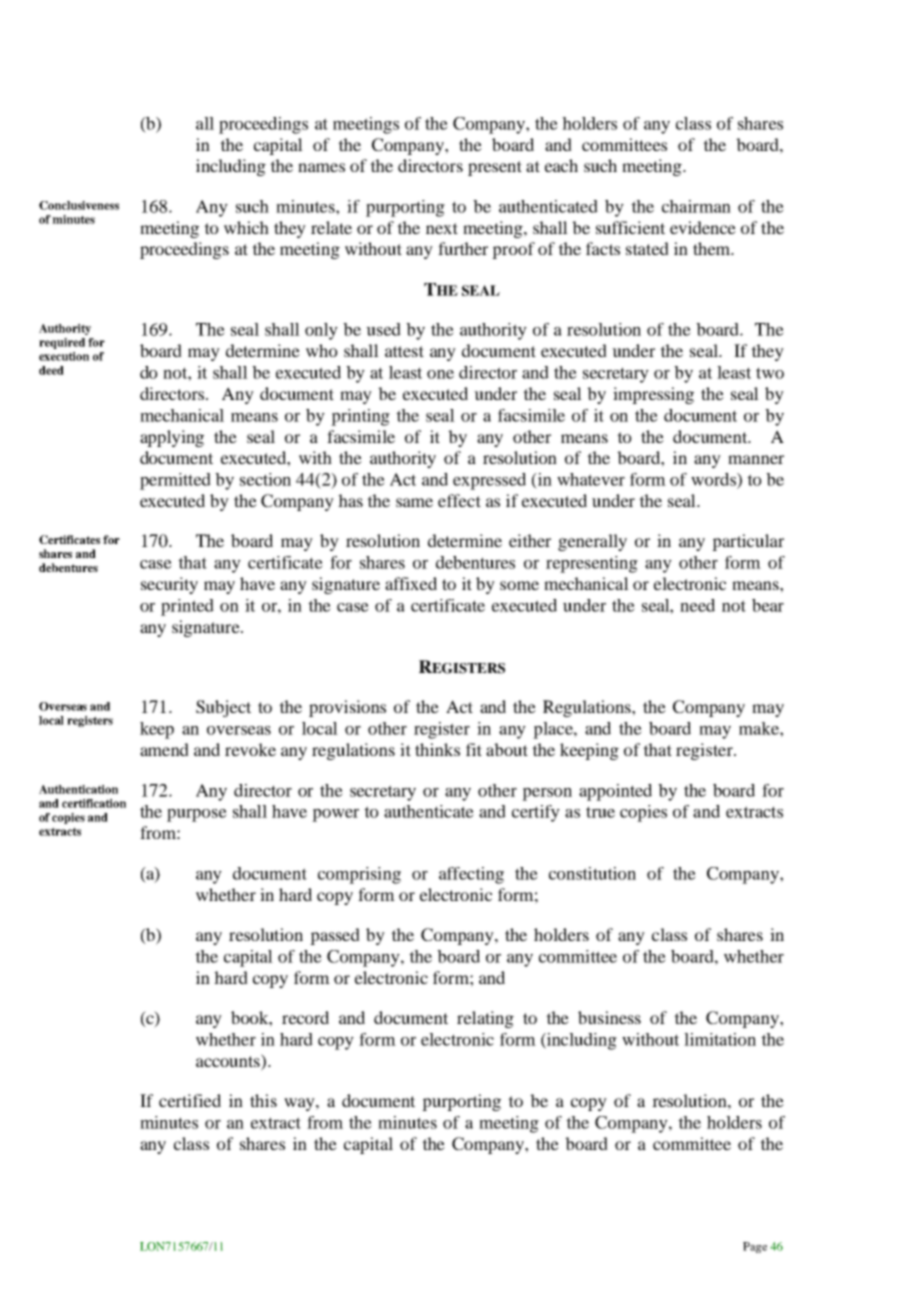 The width and height of the screenshot is (924, 1309). I want to click on chairman, so click(696, 206).
